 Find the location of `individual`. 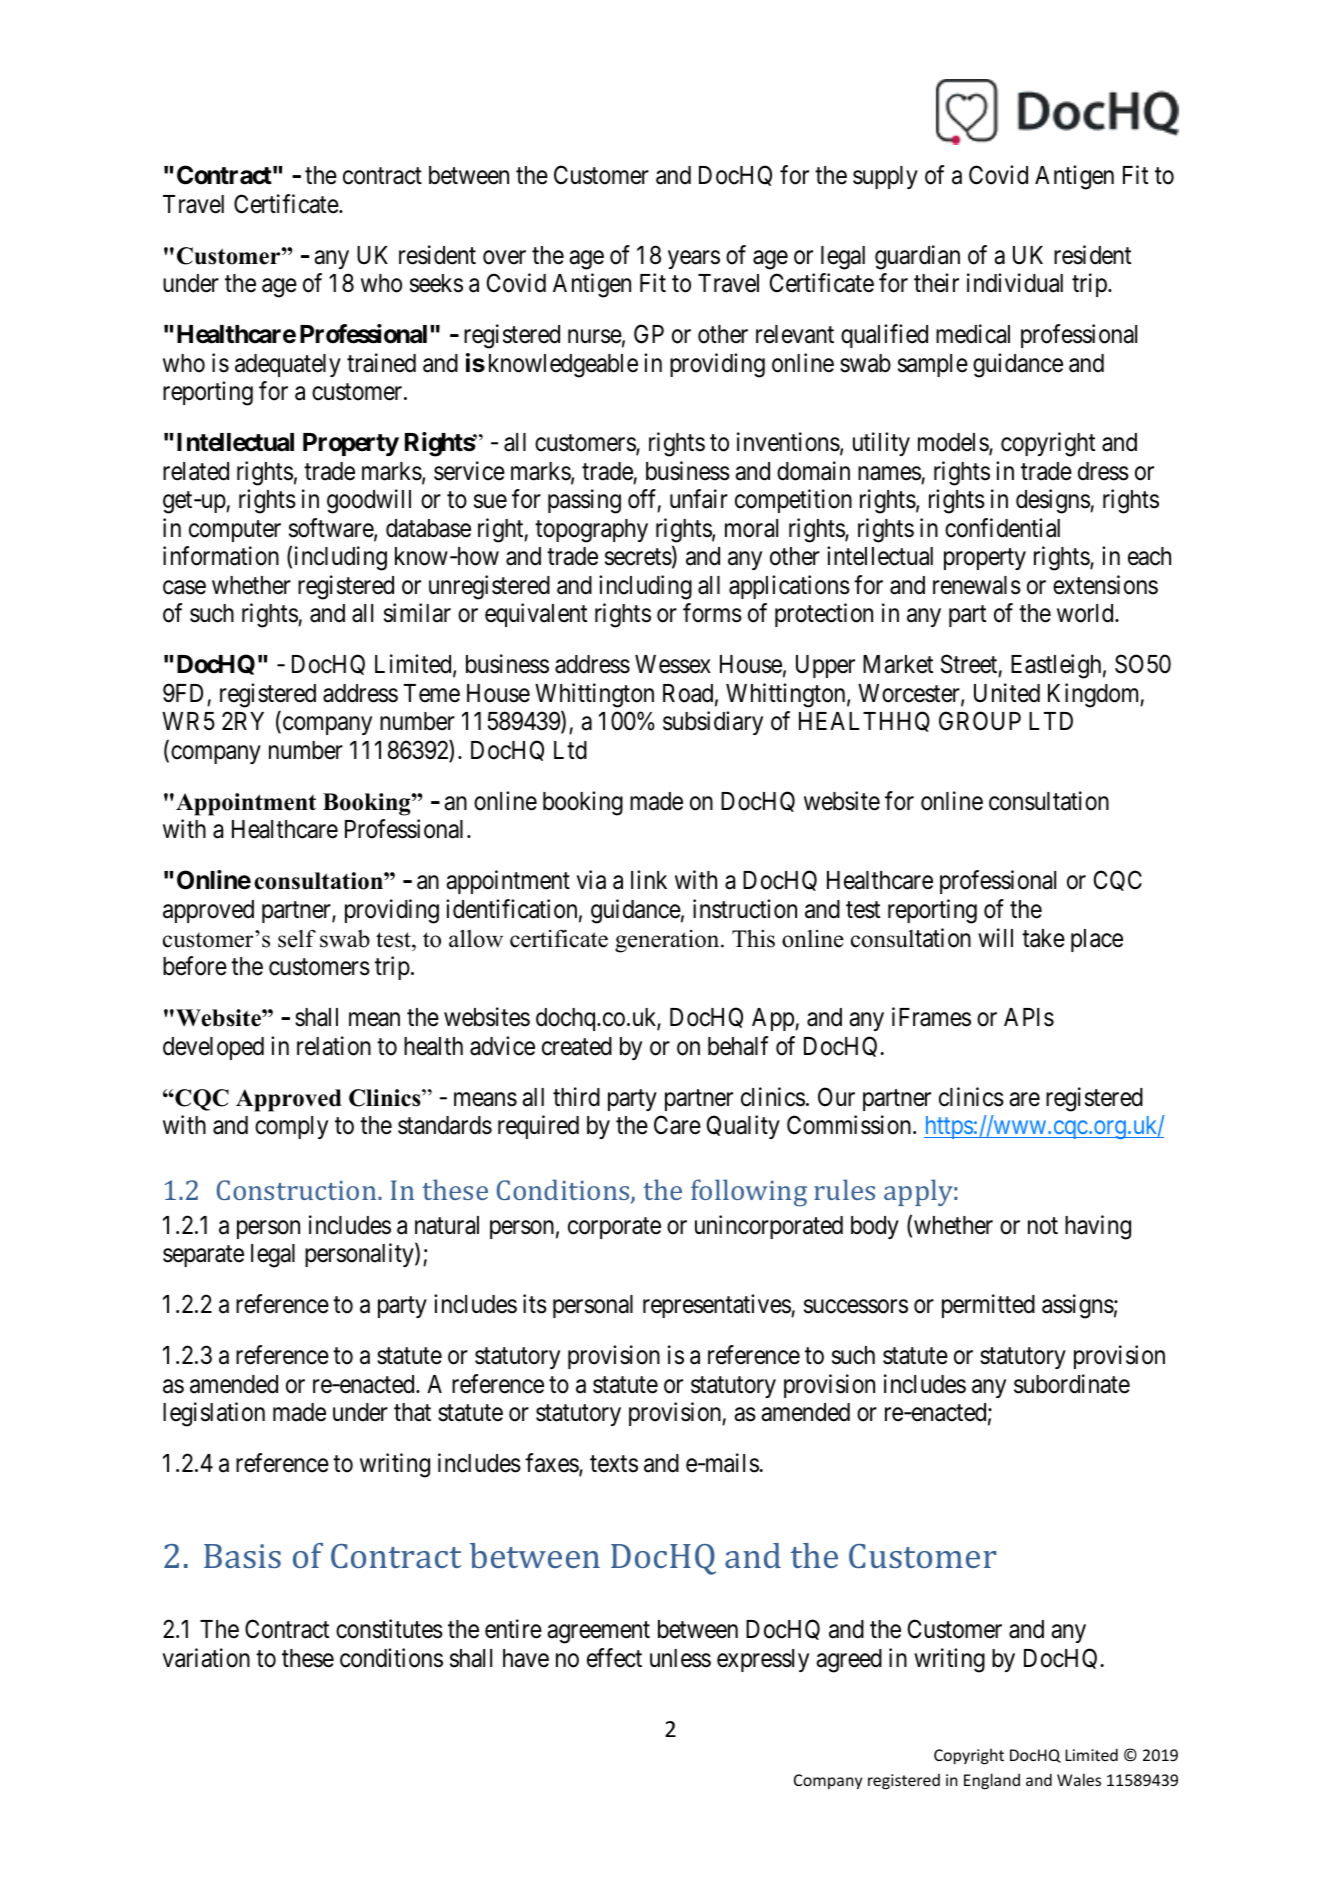

individual is located at coordinates (1015, 283).
